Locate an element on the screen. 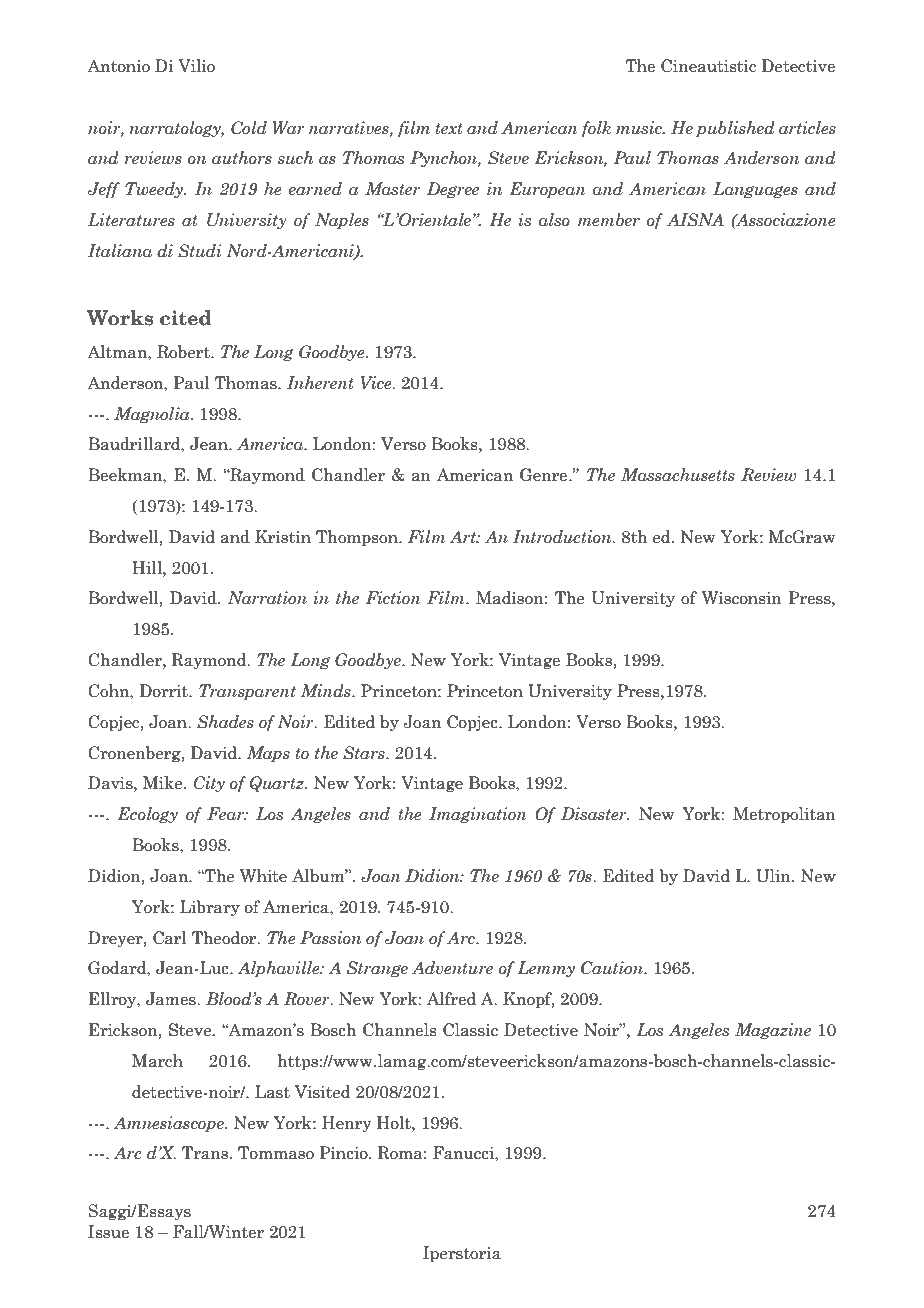  Languages is located at coordinates (755, 190).
